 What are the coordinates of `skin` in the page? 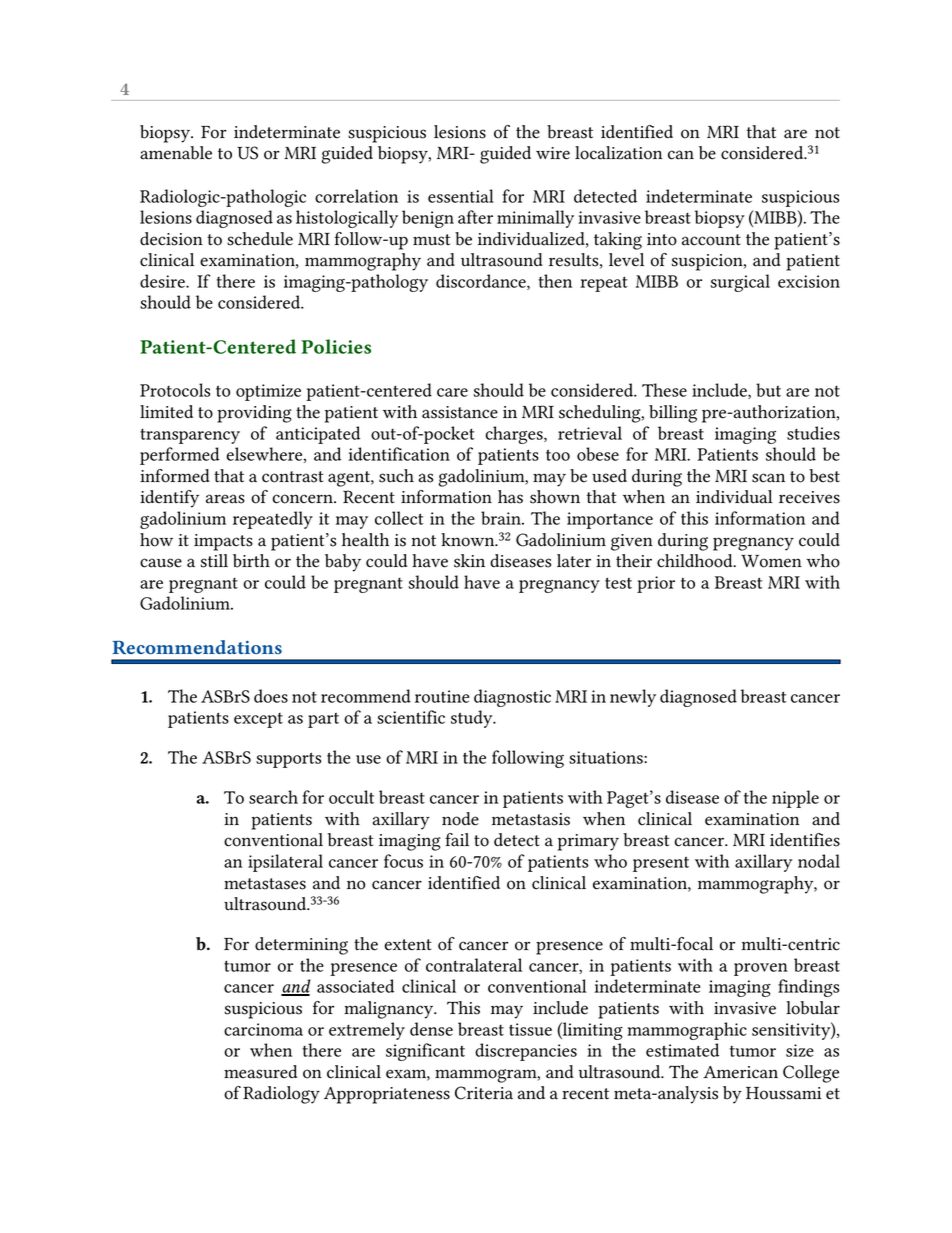 It's located at (469, 561).
